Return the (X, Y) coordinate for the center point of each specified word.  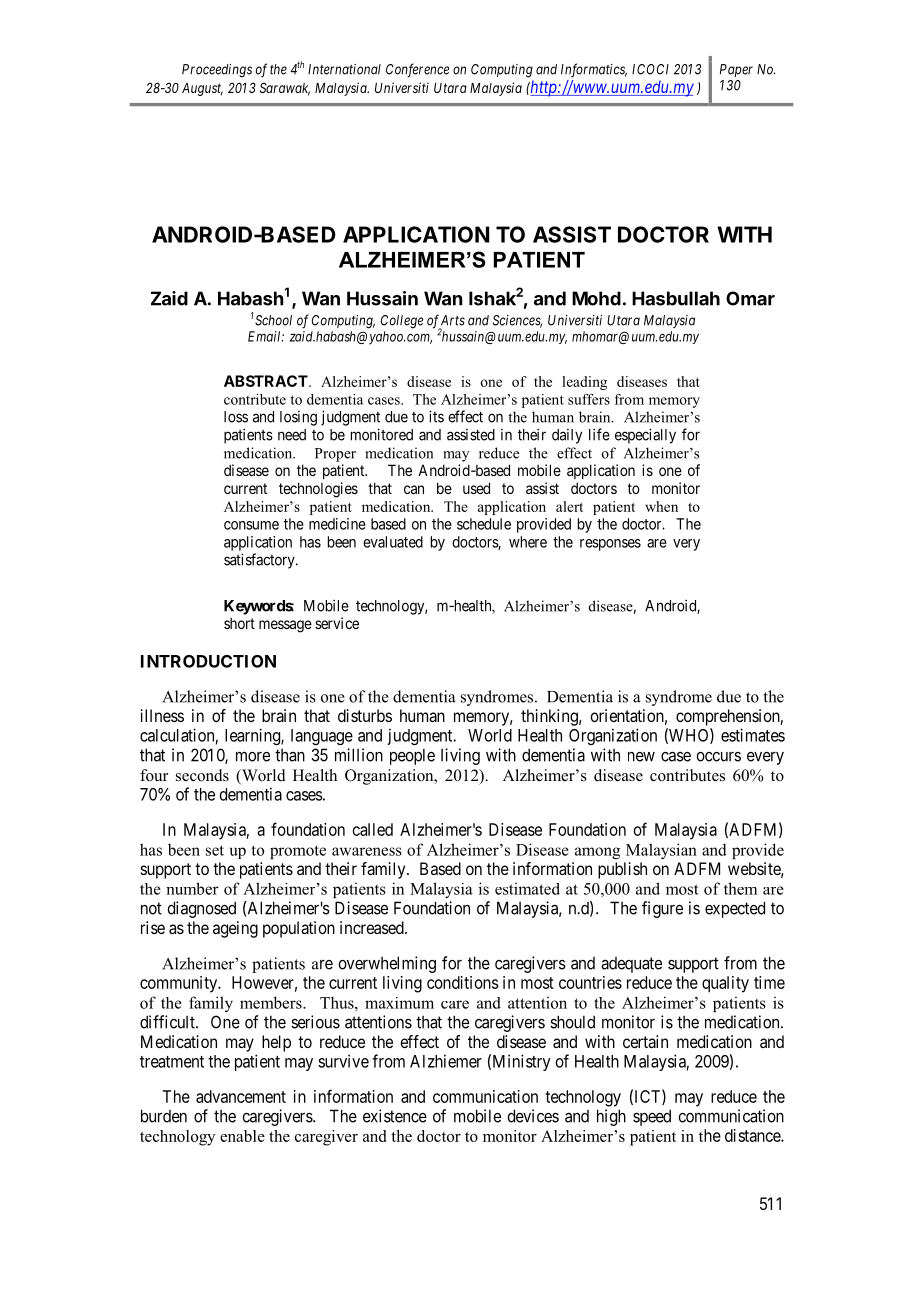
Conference (417, 70)
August (202, 89)
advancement (241, 1096)
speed (652, 1117)
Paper (736, 70)
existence (395, 1116)
